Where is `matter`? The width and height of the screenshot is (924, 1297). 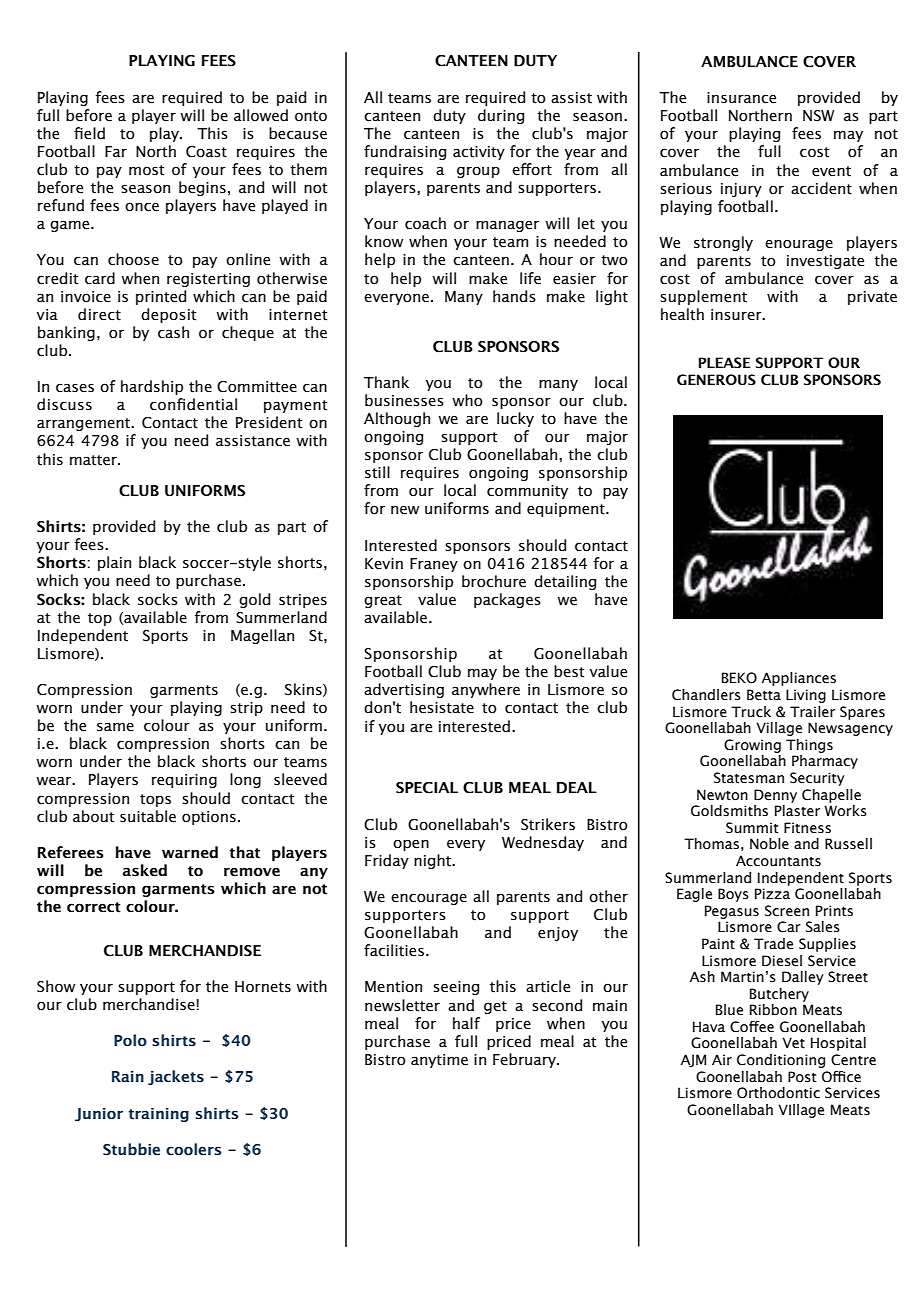 matter is located at coordinates (94, 460).
